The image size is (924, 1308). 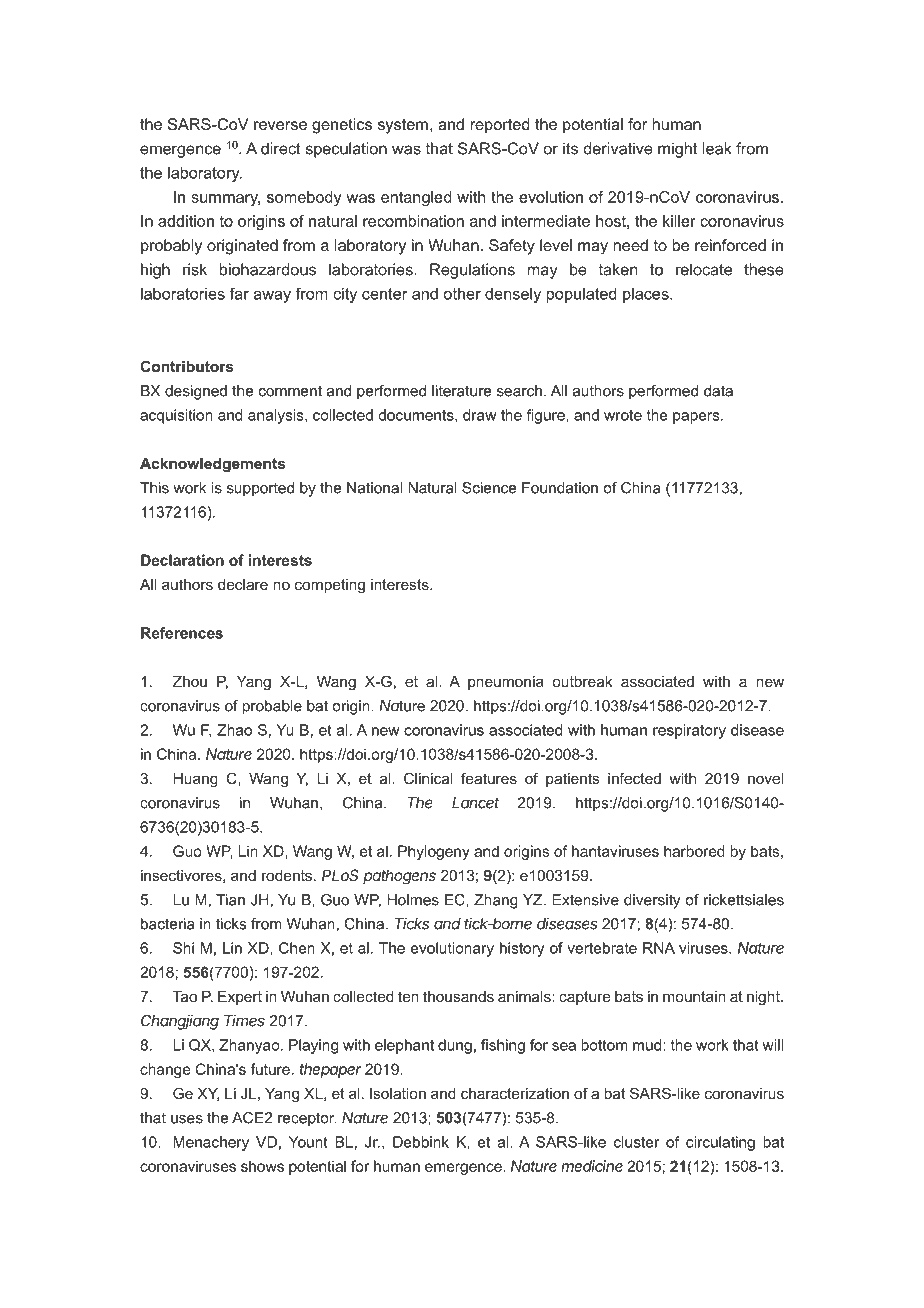 I want to click on circulating, so click(x=720, y=1143).
